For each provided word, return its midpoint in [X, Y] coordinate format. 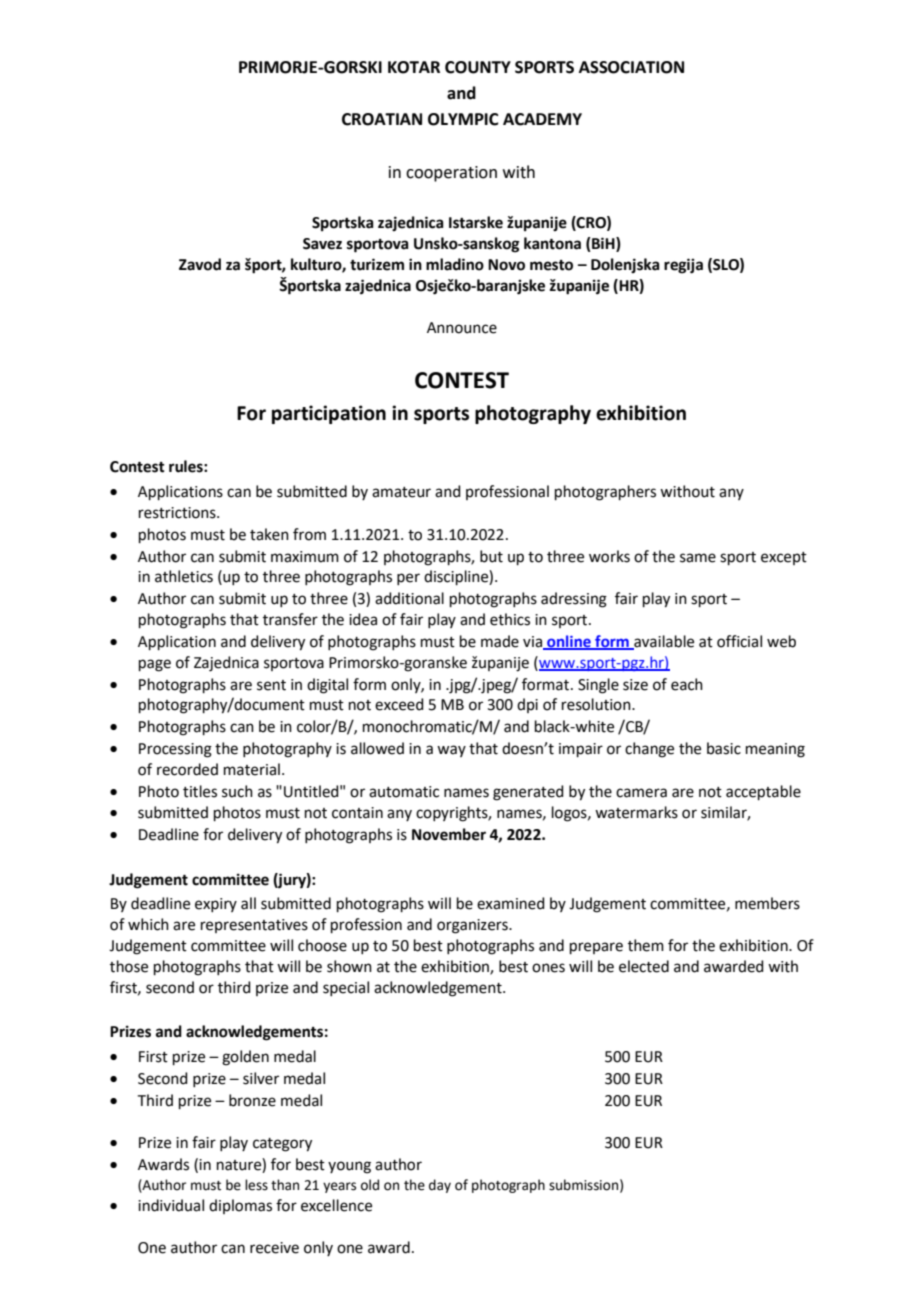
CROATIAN [382, 119]
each [687, 684]
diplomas [240, 1206]
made [500, 641]
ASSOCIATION [631, 67]
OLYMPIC [463, 119]
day [440, 1186]
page [155, 665]
